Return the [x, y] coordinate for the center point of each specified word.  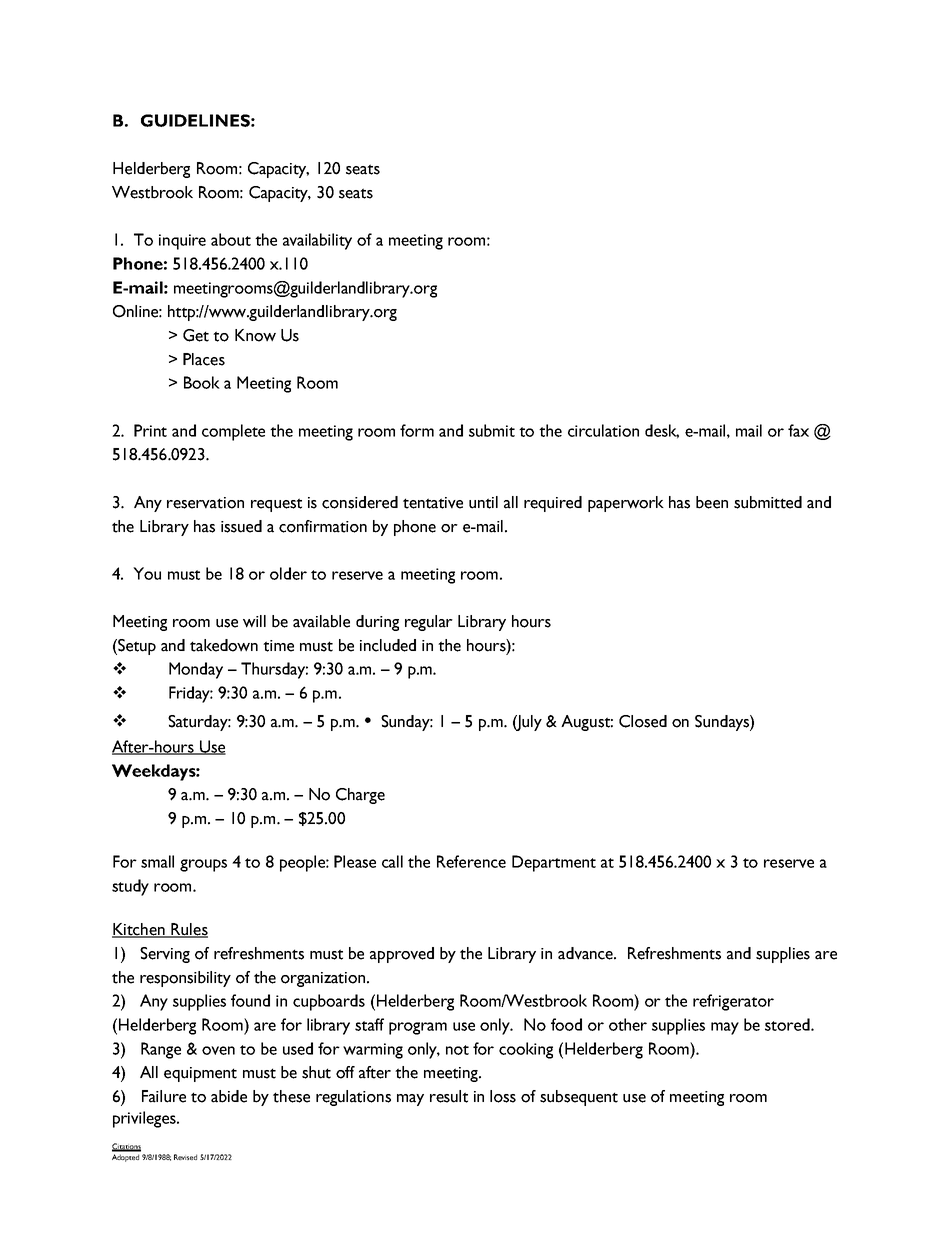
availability [317, 241]
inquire [182, 242]
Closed [643, 721]
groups [203, 865]
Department [554, 863]
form [417, 430]
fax [798, 430]
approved [402, 955]
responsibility [185, 979]
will [254, 621]
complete [233, 432]
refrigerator [733, 1002]
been [712, 502]
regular [429, 623]
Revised [185, 1157]
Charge [360, 796]
